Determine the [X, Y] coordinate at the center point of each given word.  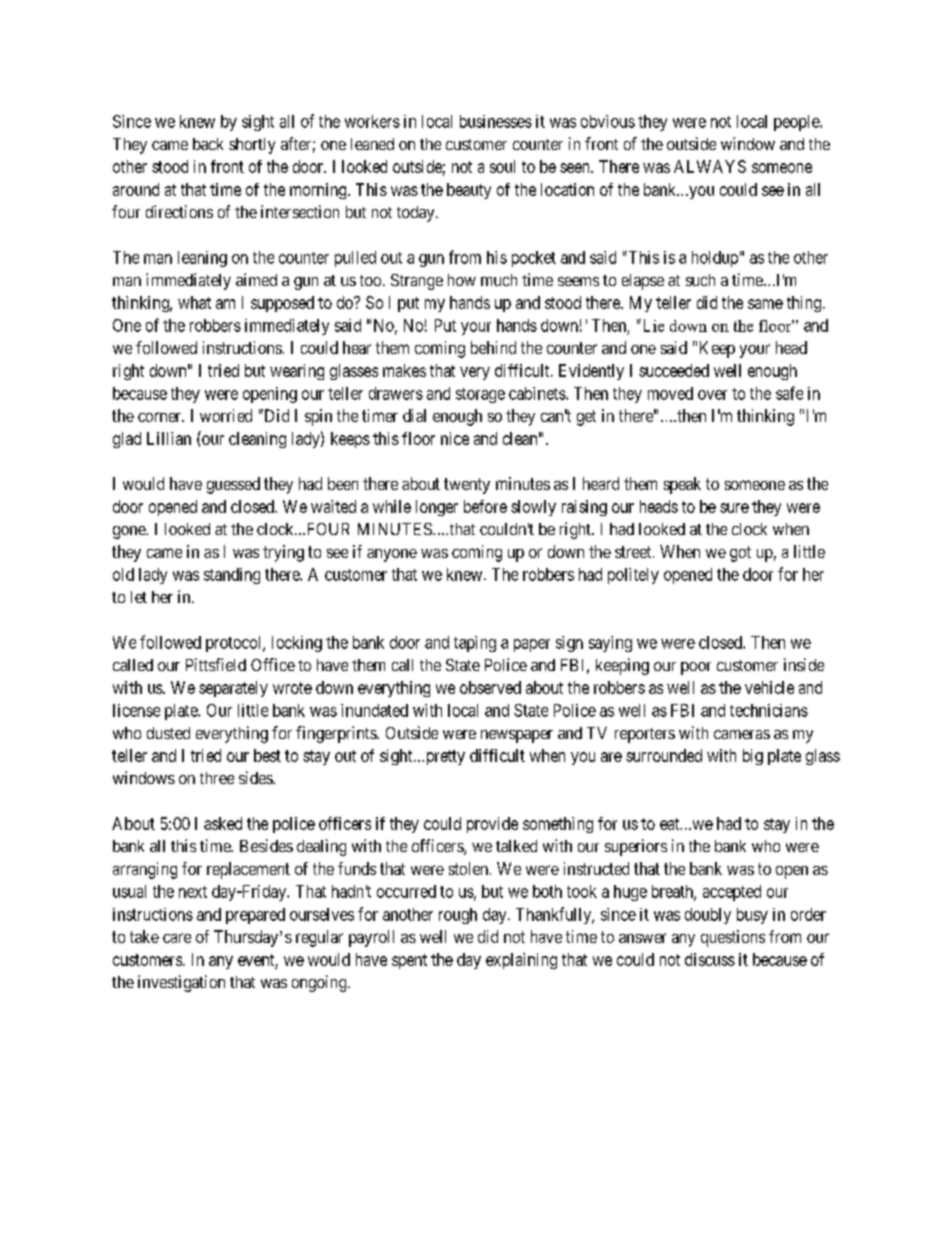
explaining [521, 961]
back [208, 144]
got [740, 554]
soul [502, 166]
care [177, 938]
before [485, 506]
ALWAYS [710, 166]
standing [232, 576]
